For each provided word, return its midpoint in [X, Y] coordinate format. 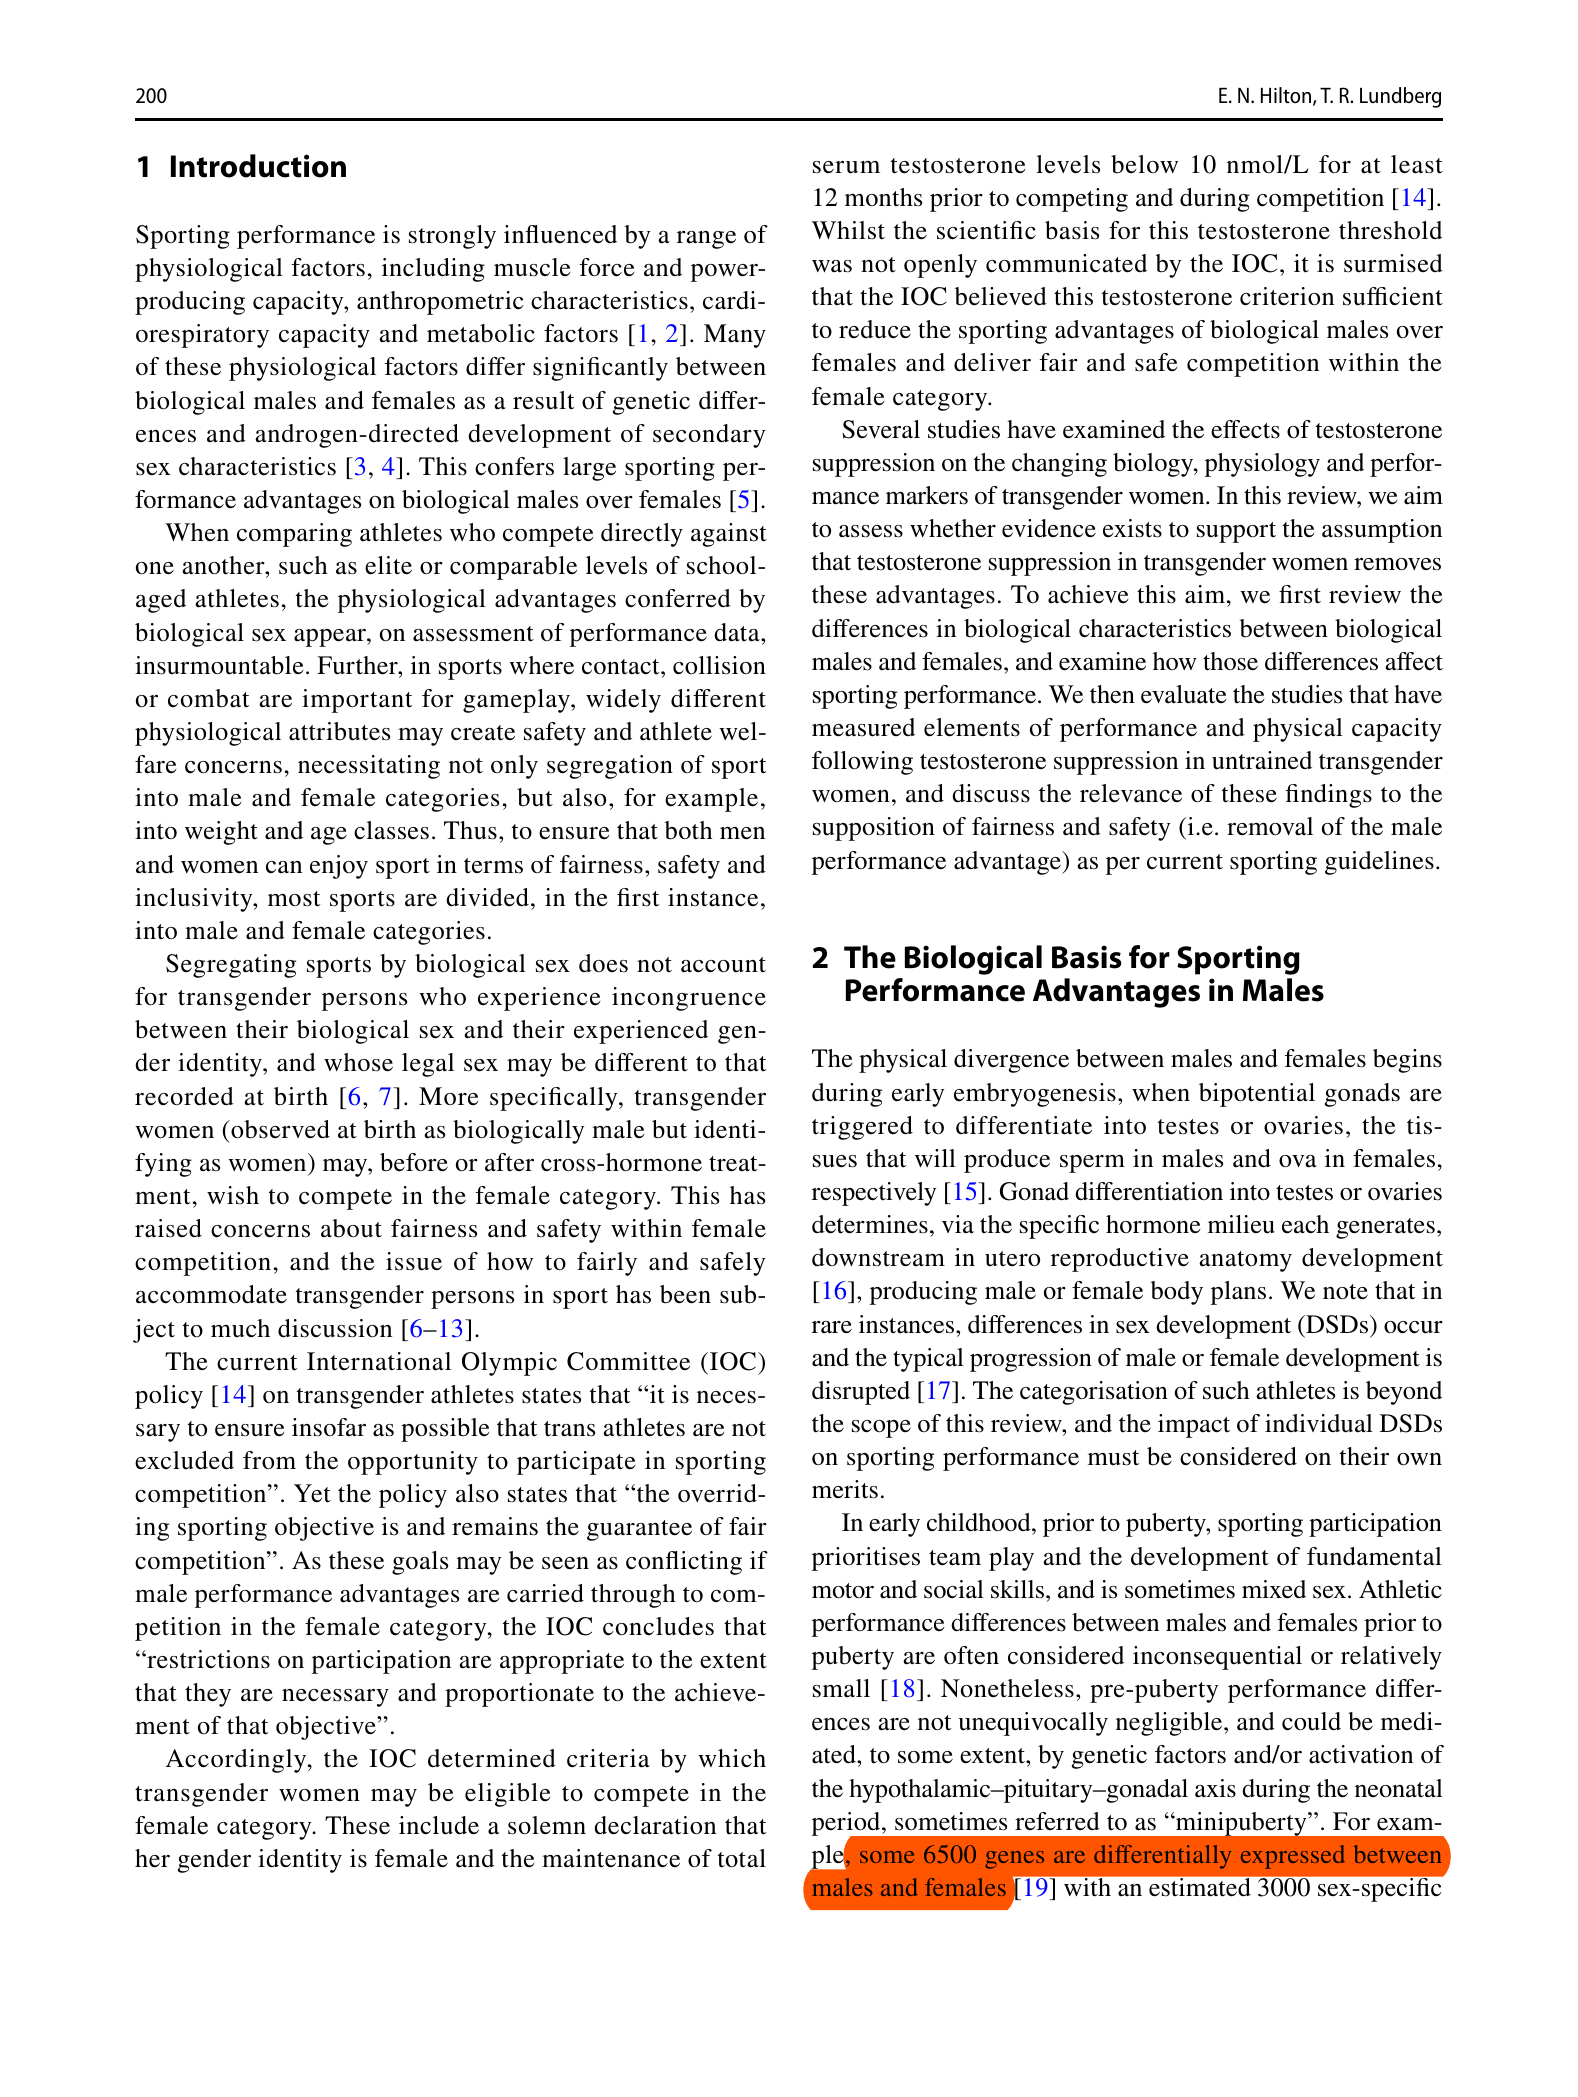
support [1236, 532]
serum [846, 167]
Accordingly [237, 1761]
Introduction [258, 166]
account [723, 965]
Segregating [231, 966]
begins [1407, 1061]
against [729, 535]
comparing [294, 535]
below [1144, 164]
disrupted [861, 1393]
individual [1319, 1423]
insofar [329, 1427]
